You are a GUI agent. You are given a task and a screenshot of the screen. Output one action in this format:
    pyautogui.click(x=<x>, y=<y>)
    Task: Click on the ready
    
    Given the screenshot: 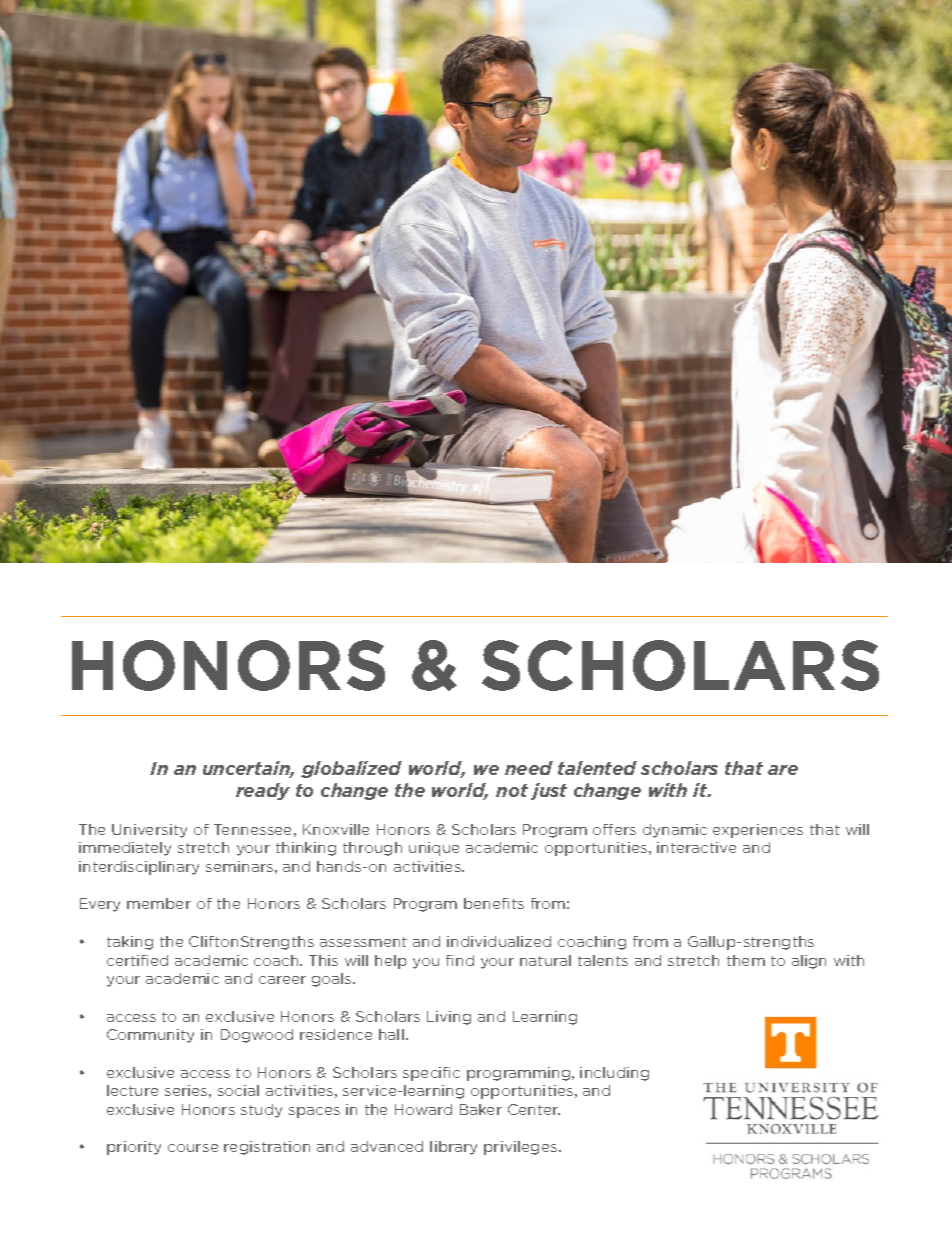 What is the action you would take?
    pyautogui.click(x=263, y=791)
